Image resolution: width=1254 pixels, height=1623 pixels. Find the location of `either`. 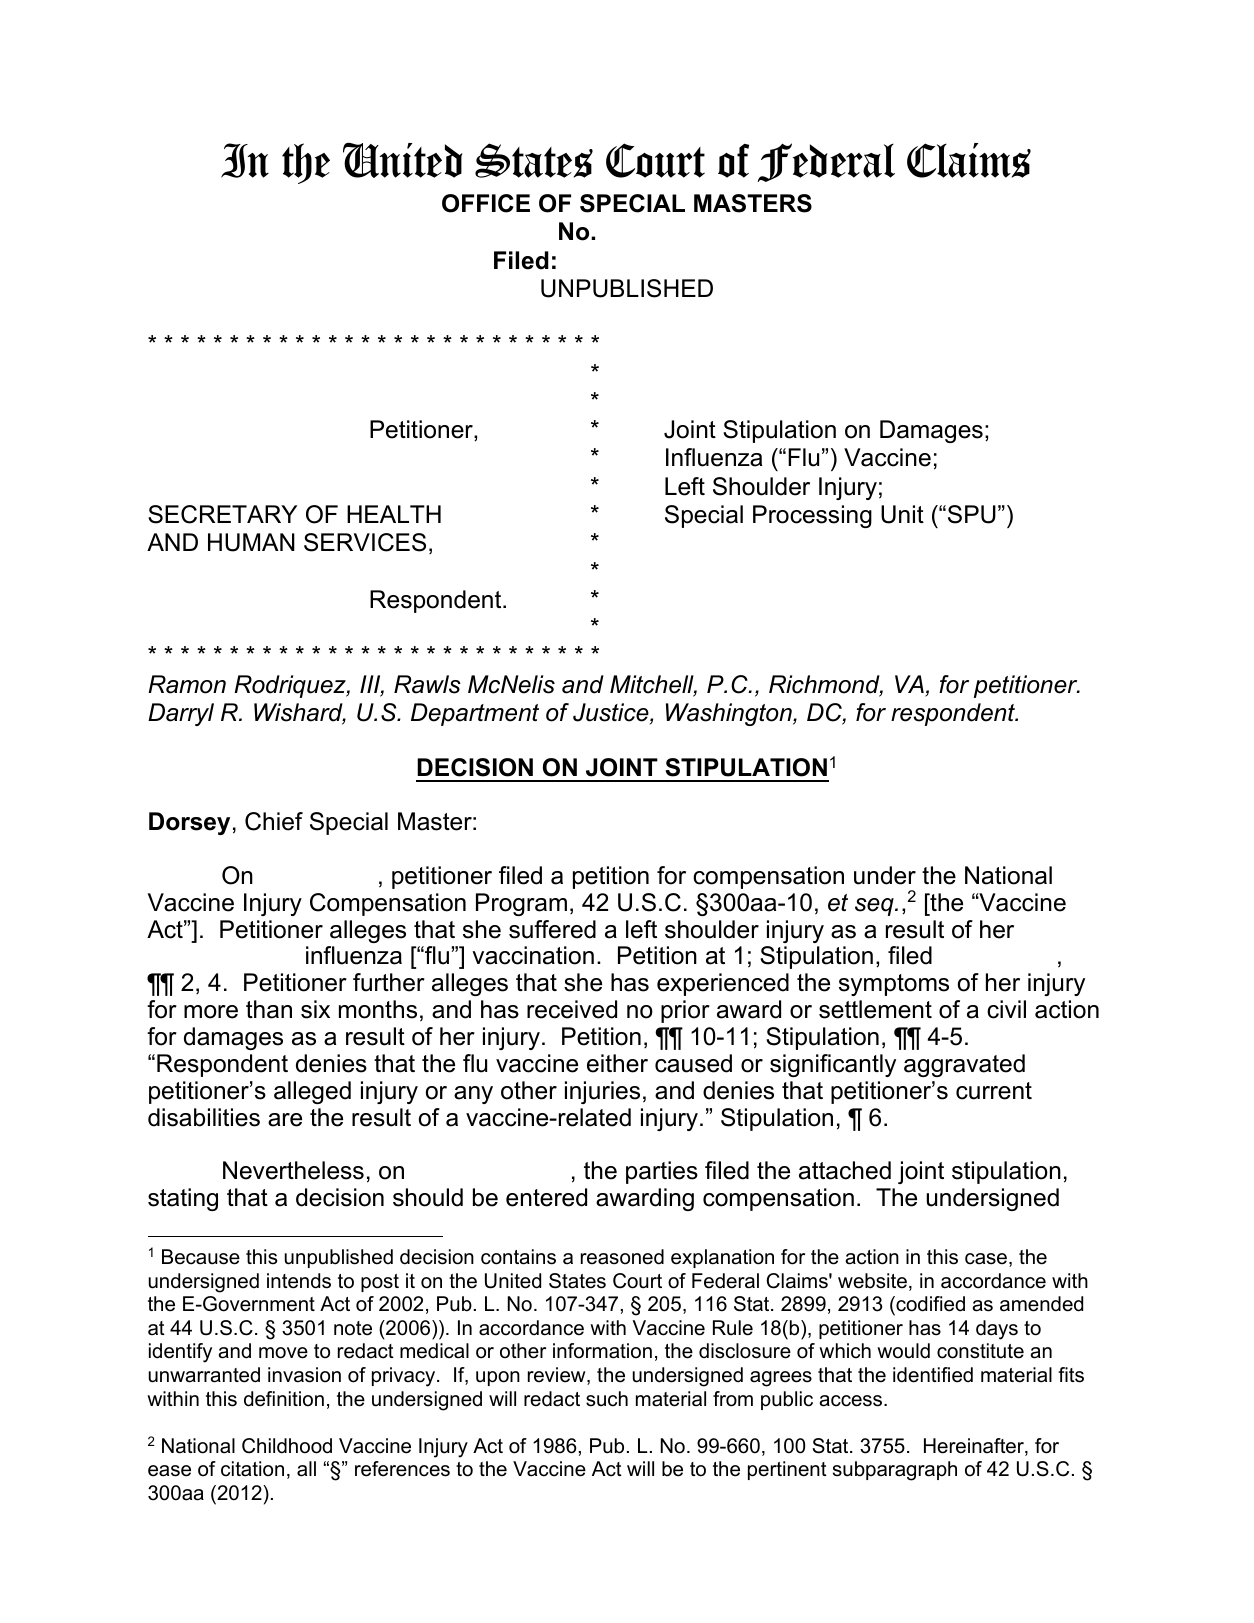

either is located at coordinates (617, 1063).
